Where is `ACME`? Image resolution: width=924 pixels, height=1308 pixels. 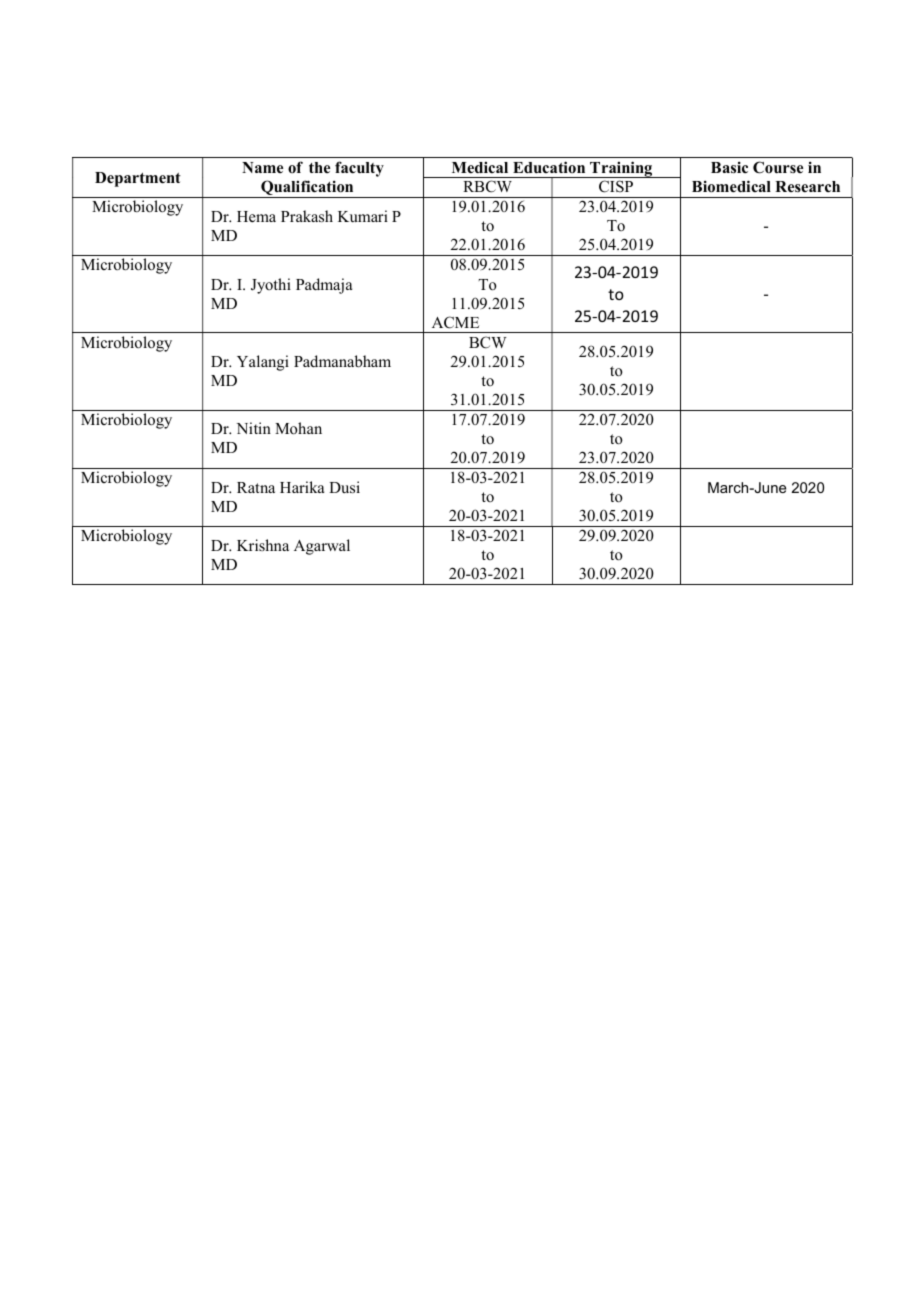
ACME is located at coordinates (455, 322).
